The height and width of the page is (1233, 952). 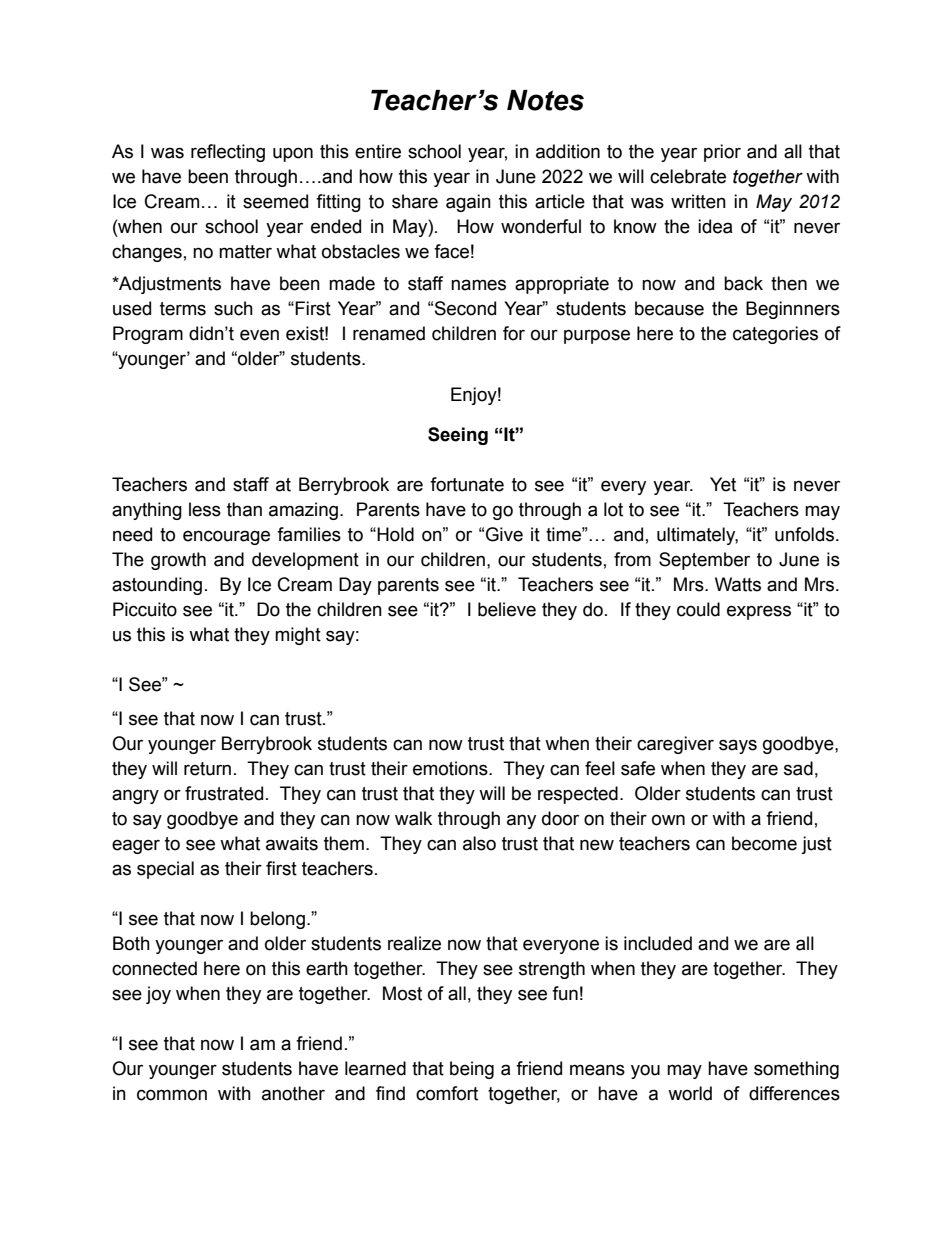 What do you see at coordinates (722, 153) in the page?
I see `prior` at bounding box center [722, 153].
